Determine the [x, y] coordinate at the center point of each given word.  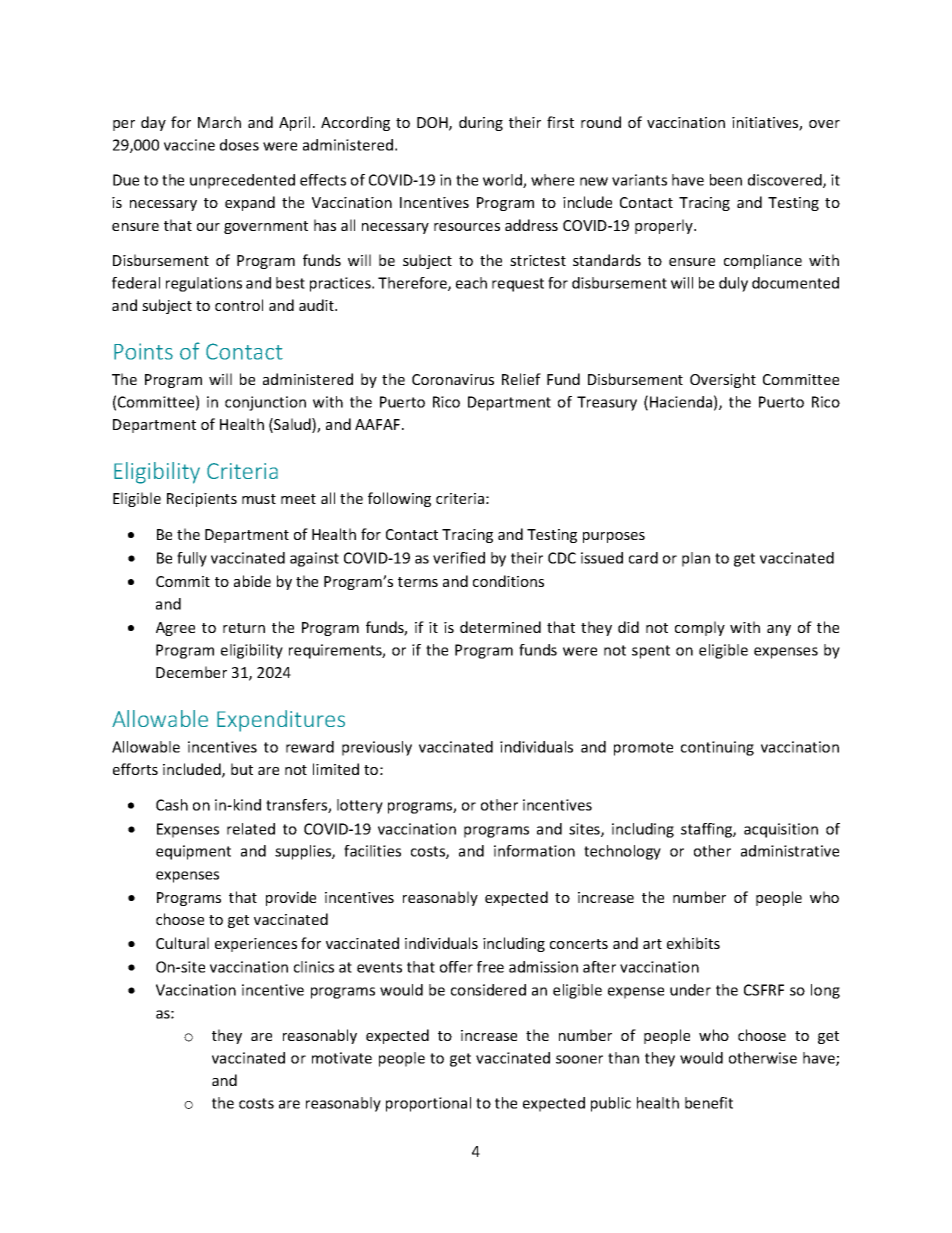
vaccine [189, 145]
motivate [342, 1058]
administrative [790, 851]
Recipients [202, 500]
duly [733, 284]
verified [459, 558]
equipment [193, 852]
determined [500, 627]
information [534, 851]
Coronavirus [453, 379]
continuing [717, 748]
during [481, 123]
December [191, 672]
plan [696, 559]
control [239, 305]
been [726, 180]
